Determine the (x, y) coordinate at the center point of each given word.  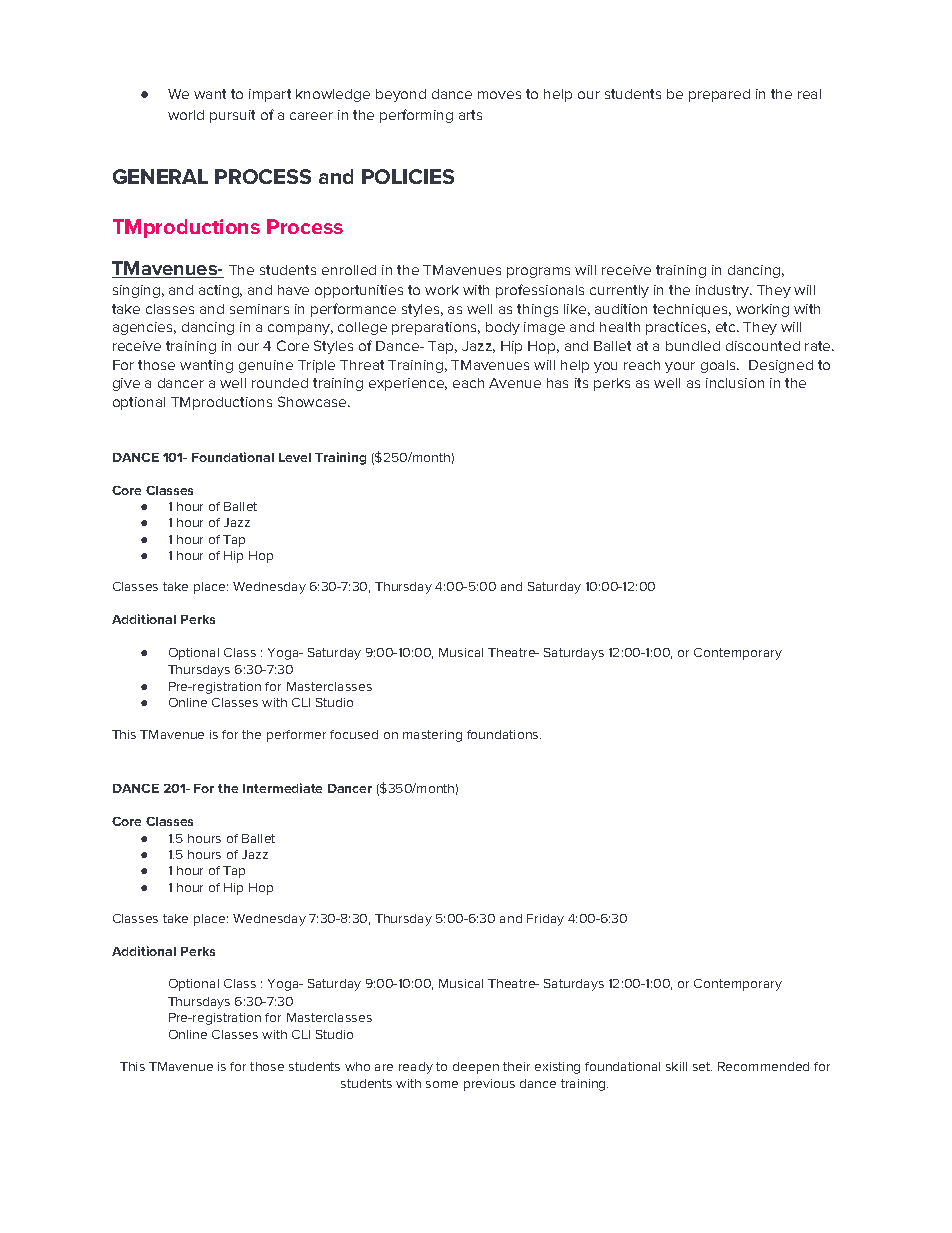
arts (470, 115)
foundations (504, 734)
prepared (719, 95)
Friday (545, 920)
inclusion (735, 383)
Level (295, 457)
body (503, 328)
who (357, 1066)
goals (720, 366)
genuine (266, 366)
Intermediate (282, 788)
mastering (432, 736)
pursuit (232, 116)
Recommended (763, 1066)
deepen (476, 1068)
